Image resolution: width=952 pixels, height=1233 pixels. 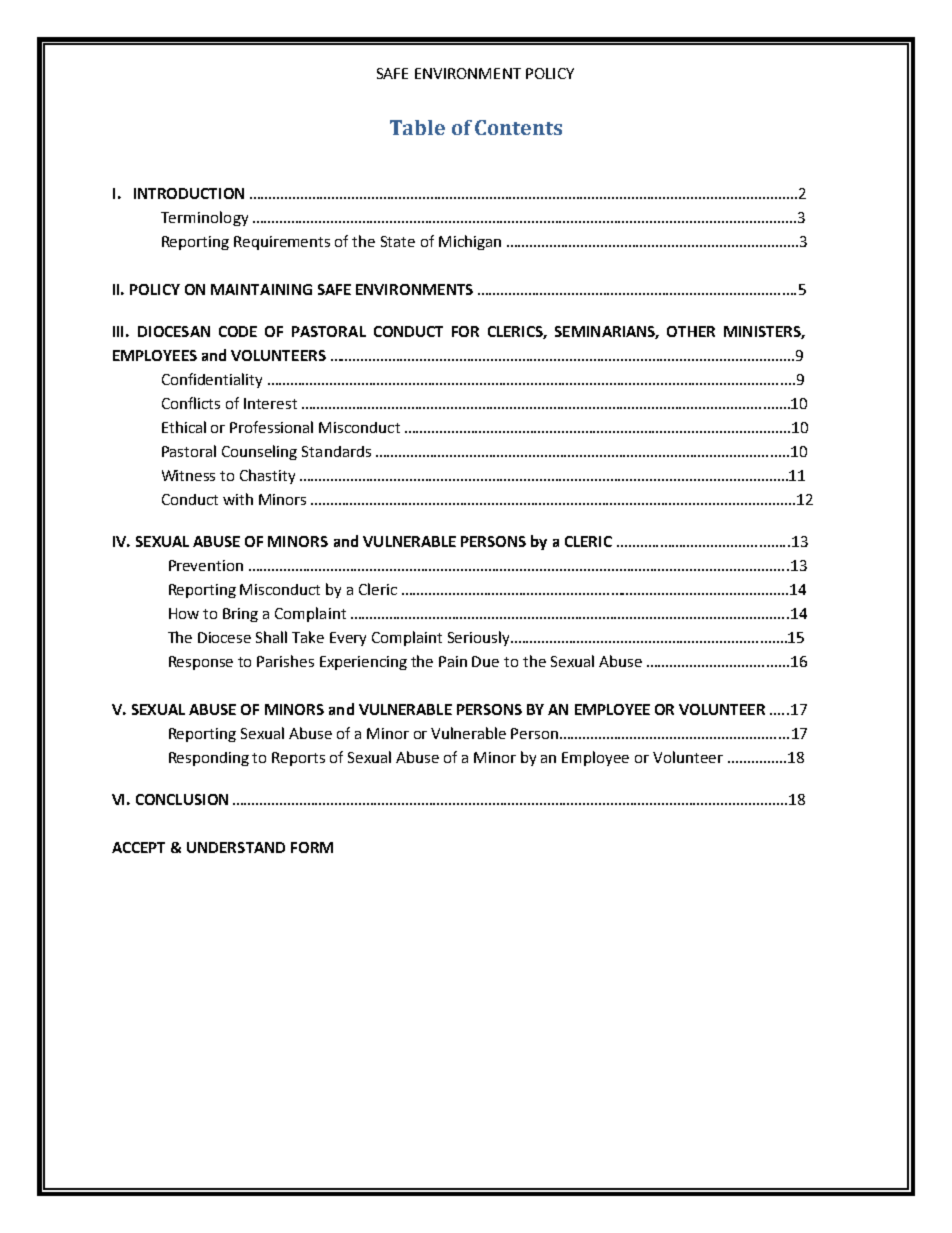 What do you see at coordinates (691, 331) in the image?
I see `OTHER` at bounding box center [691, 331].
